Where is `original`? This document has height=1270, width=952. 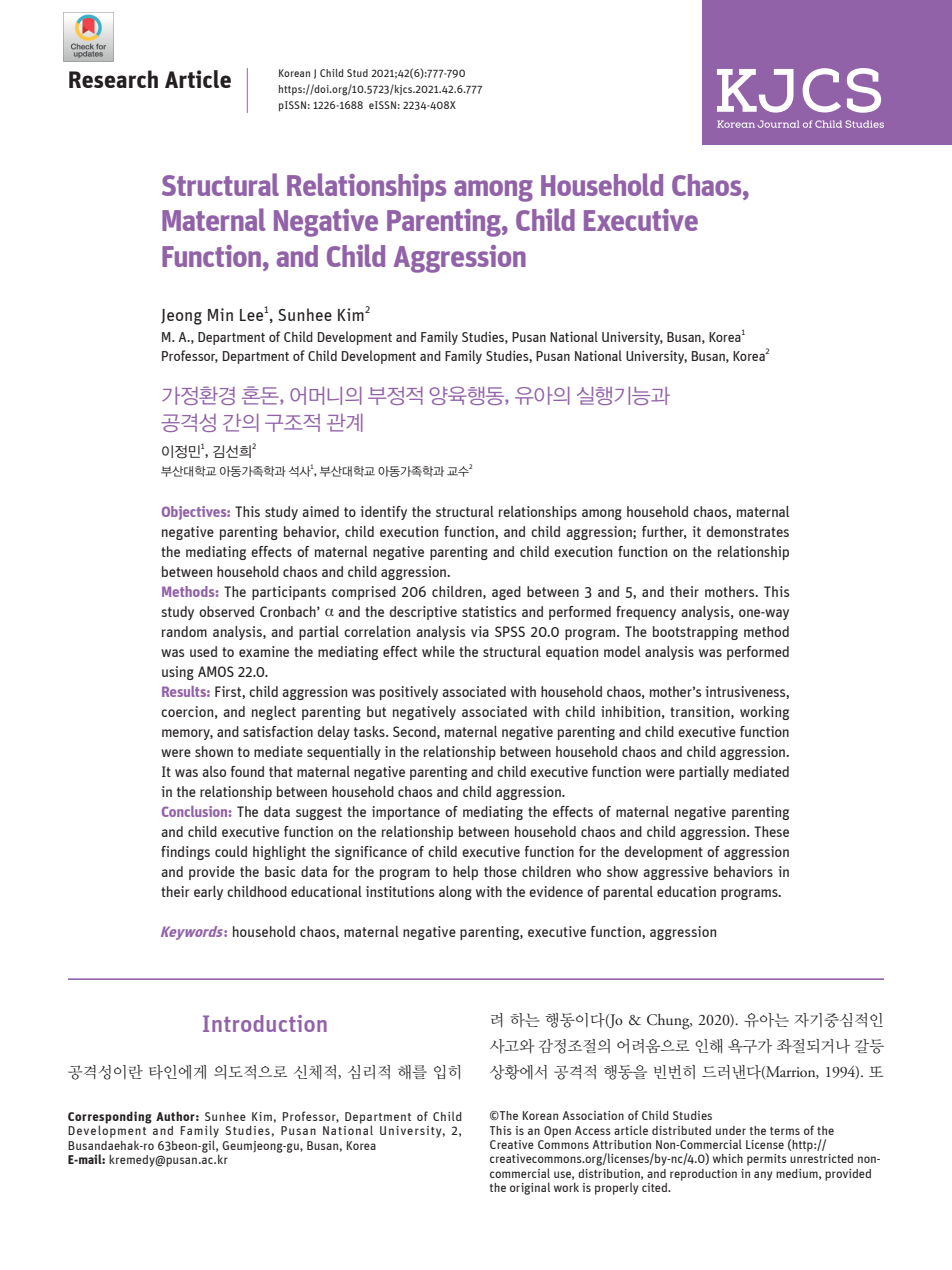 original is located at coordinates (530, 1188).
